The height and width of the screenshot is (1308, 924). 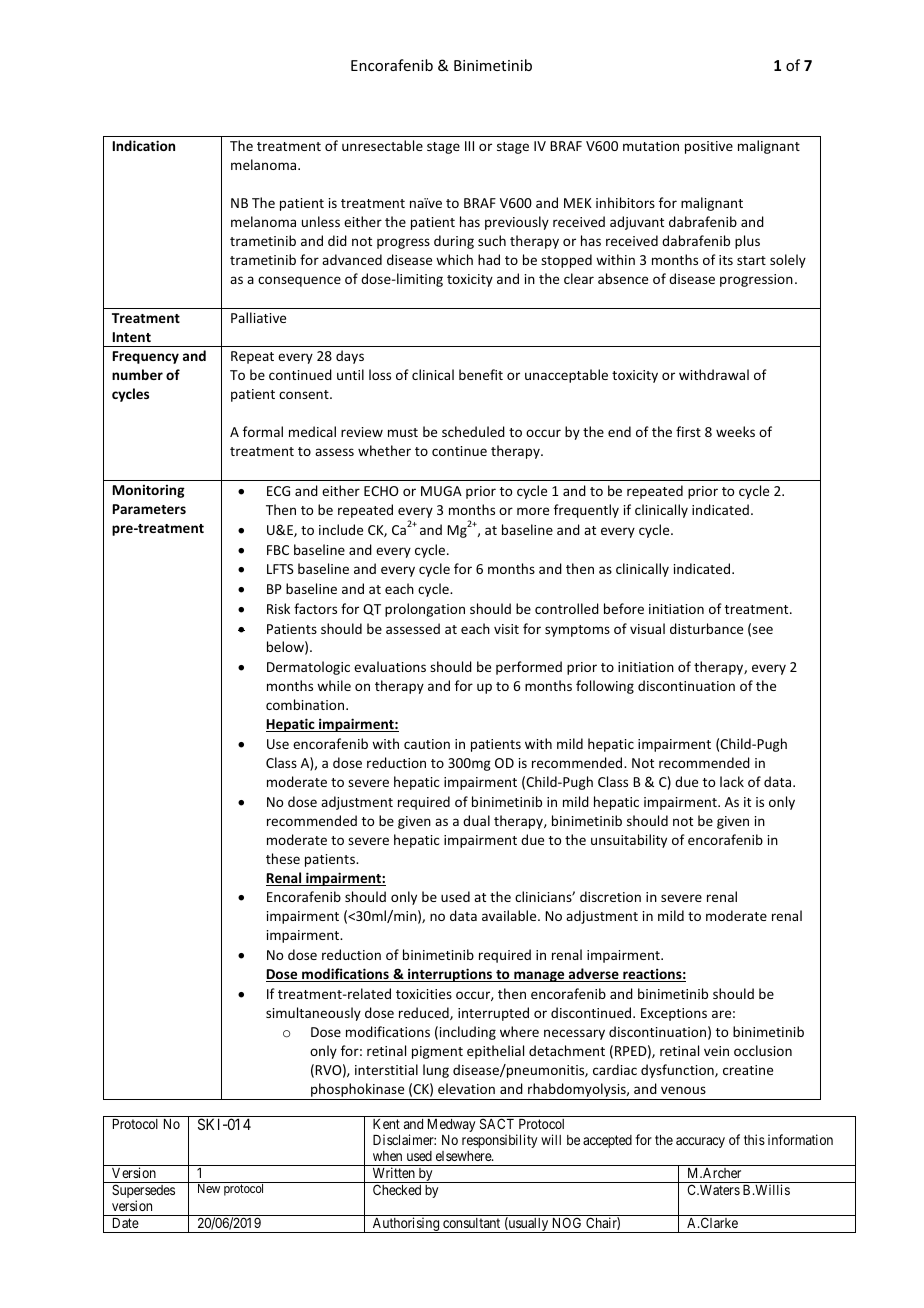 I want to click on positive, so click(x=709, y=147).
